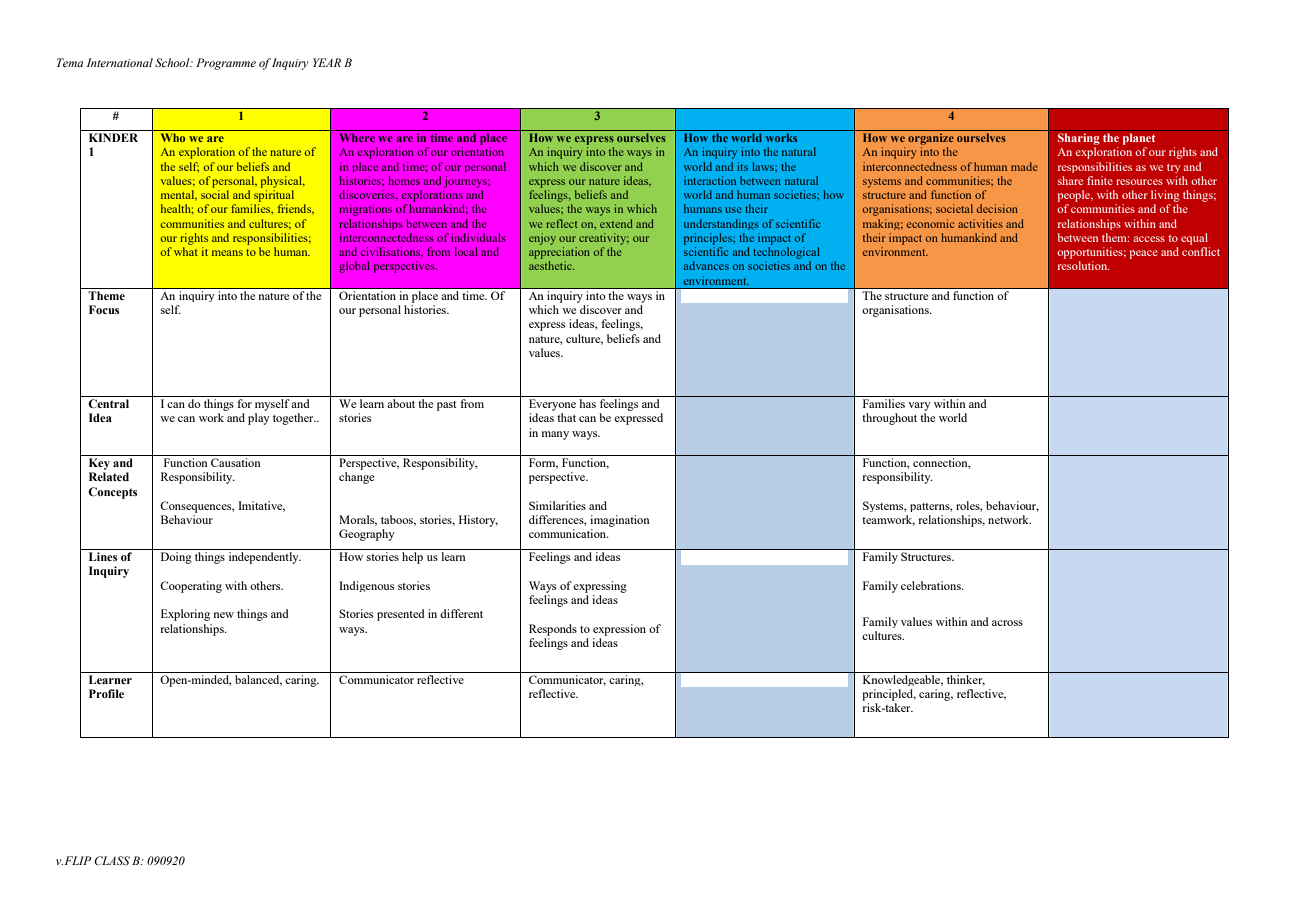 The image size is (1309, 924). What do you see at coordinates (742, 166) in the document?
I see `its` at bounding box center [742, 166].
